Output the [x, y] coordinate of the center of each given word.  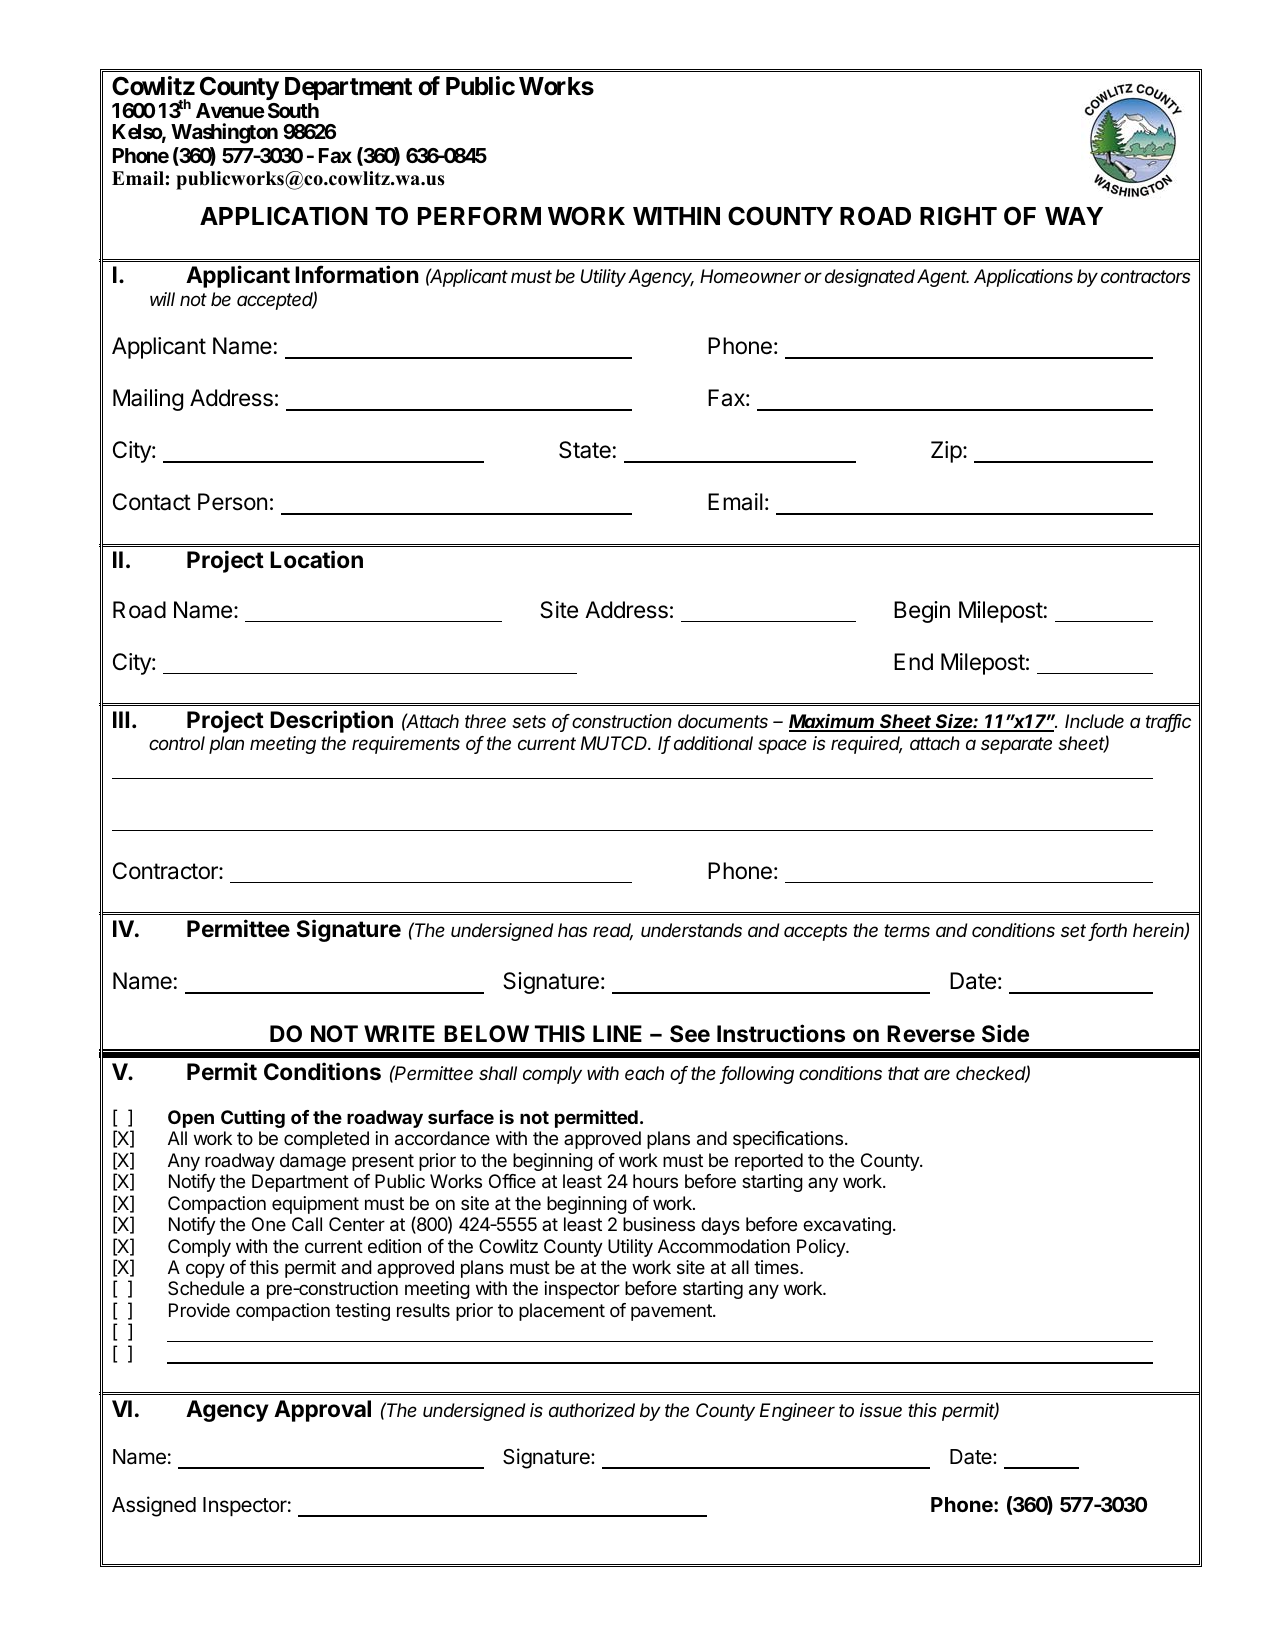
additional [713, 743]
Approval [322, 1411]
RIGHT [958, 216]
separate [1016, 745]
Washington [224, 133]
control [177, 743]
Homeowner [750, 276]
